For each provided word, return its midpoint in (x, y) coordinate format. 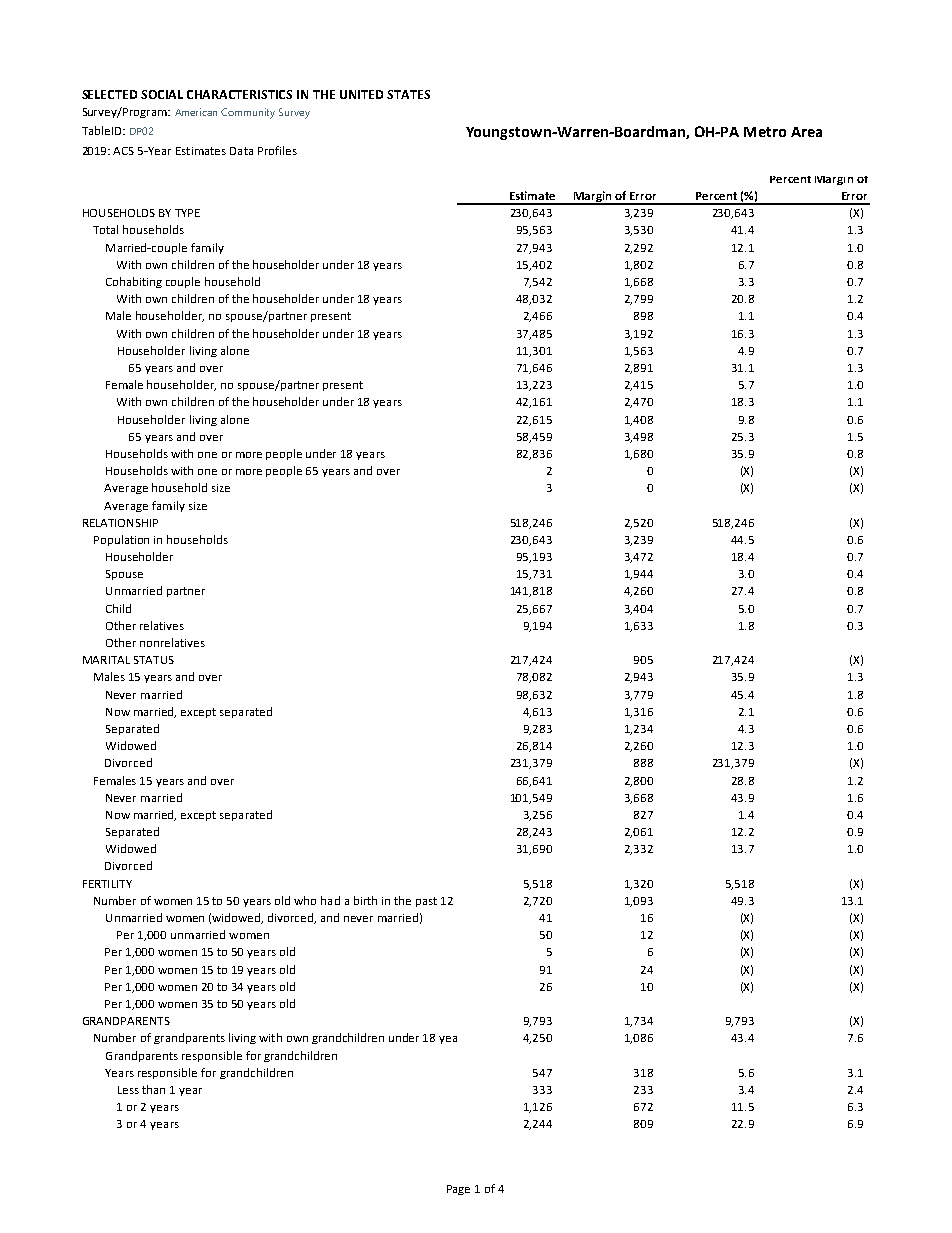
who (305, 900)
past (426, 902)
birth (365, 900)
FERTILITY (107, 884)
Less (128, 1090)
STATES (408, 94)
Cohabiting (134, 282)
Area (806, 132)
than (153, 1089)
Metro (765, 132)
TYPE (187, 213)
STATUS (154, 660)
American (196, 112)
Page (458, 1190)
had (330, 900)
